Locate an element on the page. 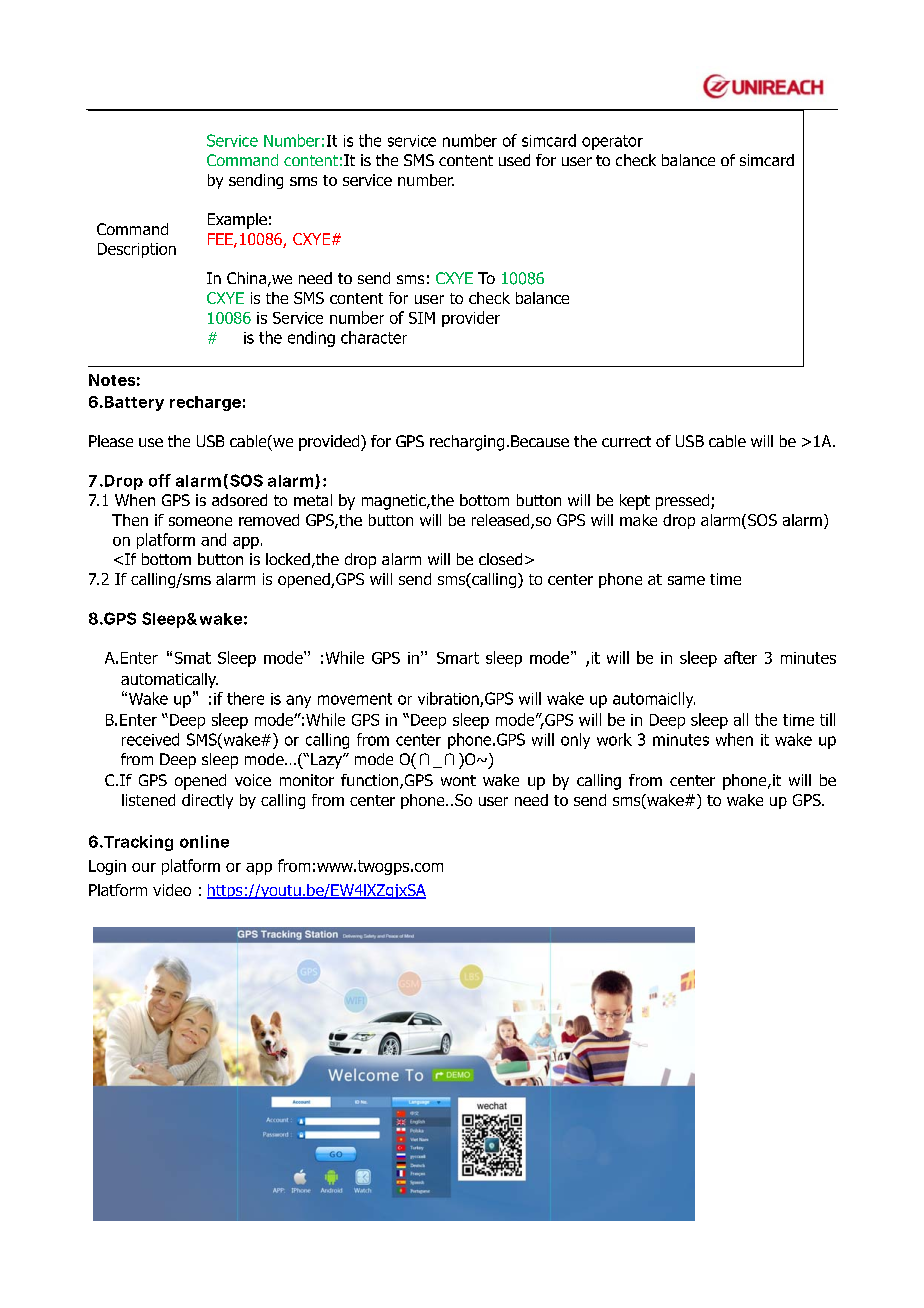  used is located at coordinates (514, 160).
